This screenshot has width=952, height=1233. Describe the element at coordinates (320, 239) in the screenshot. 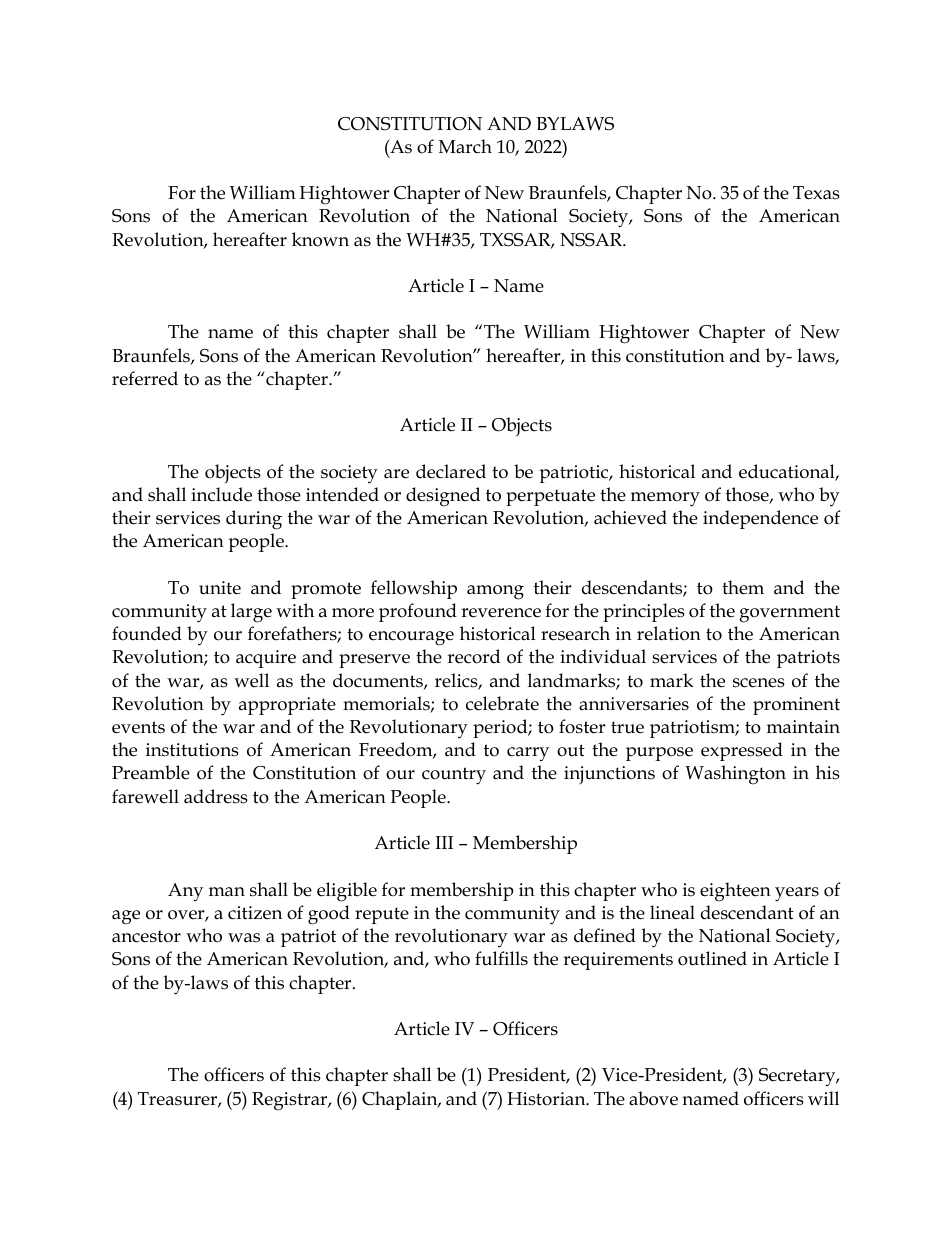

I see `known` at that location.
